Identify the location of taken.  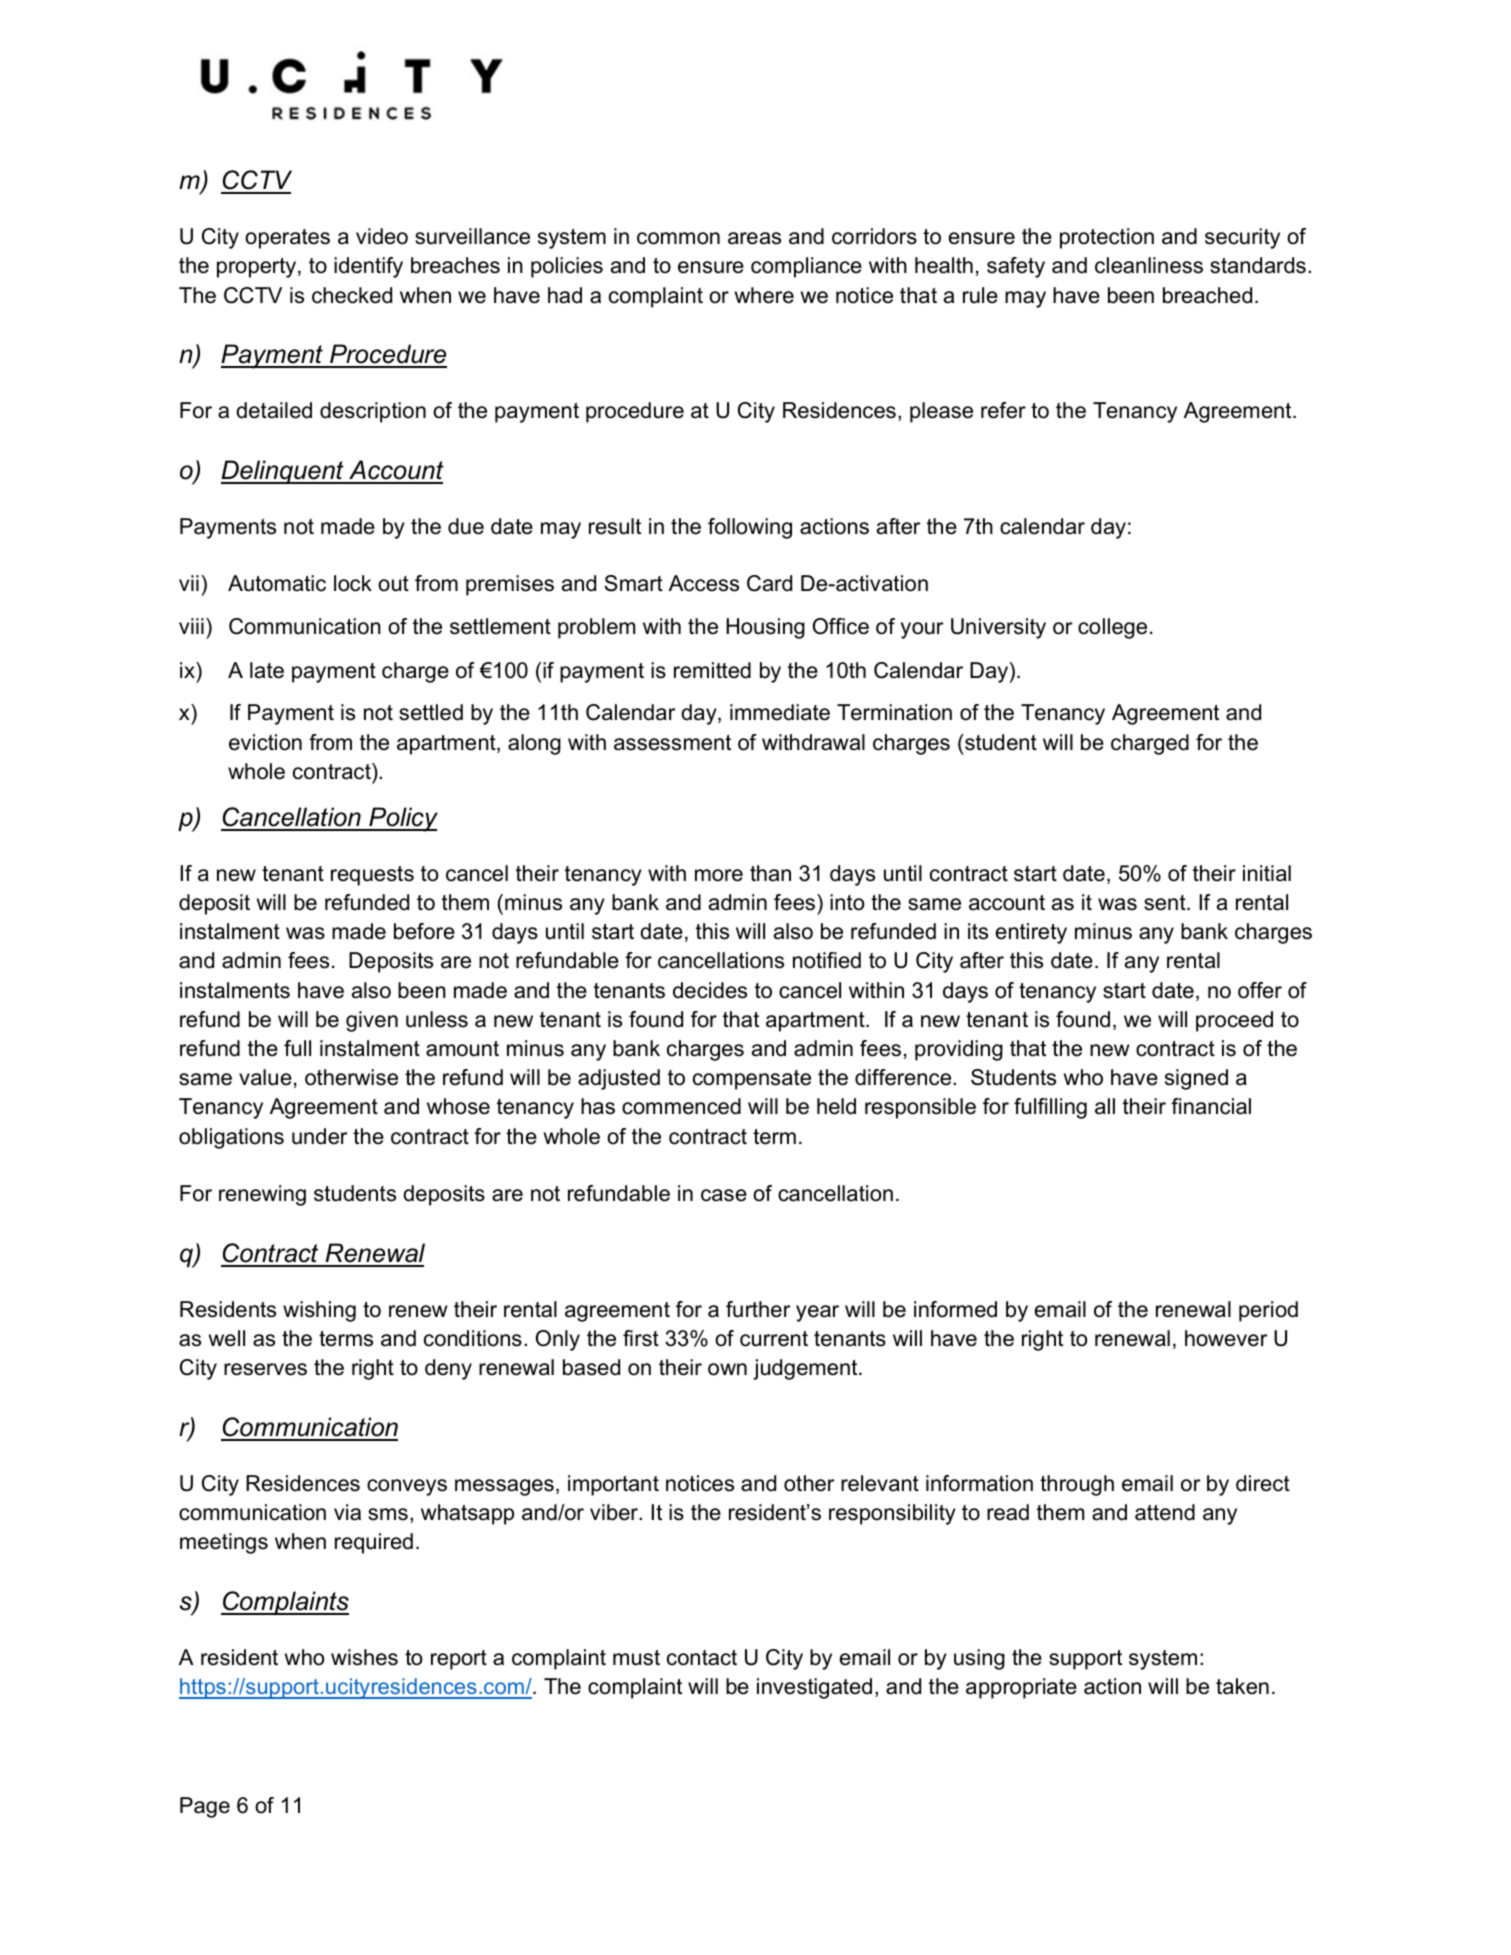
(1242, 1686).
